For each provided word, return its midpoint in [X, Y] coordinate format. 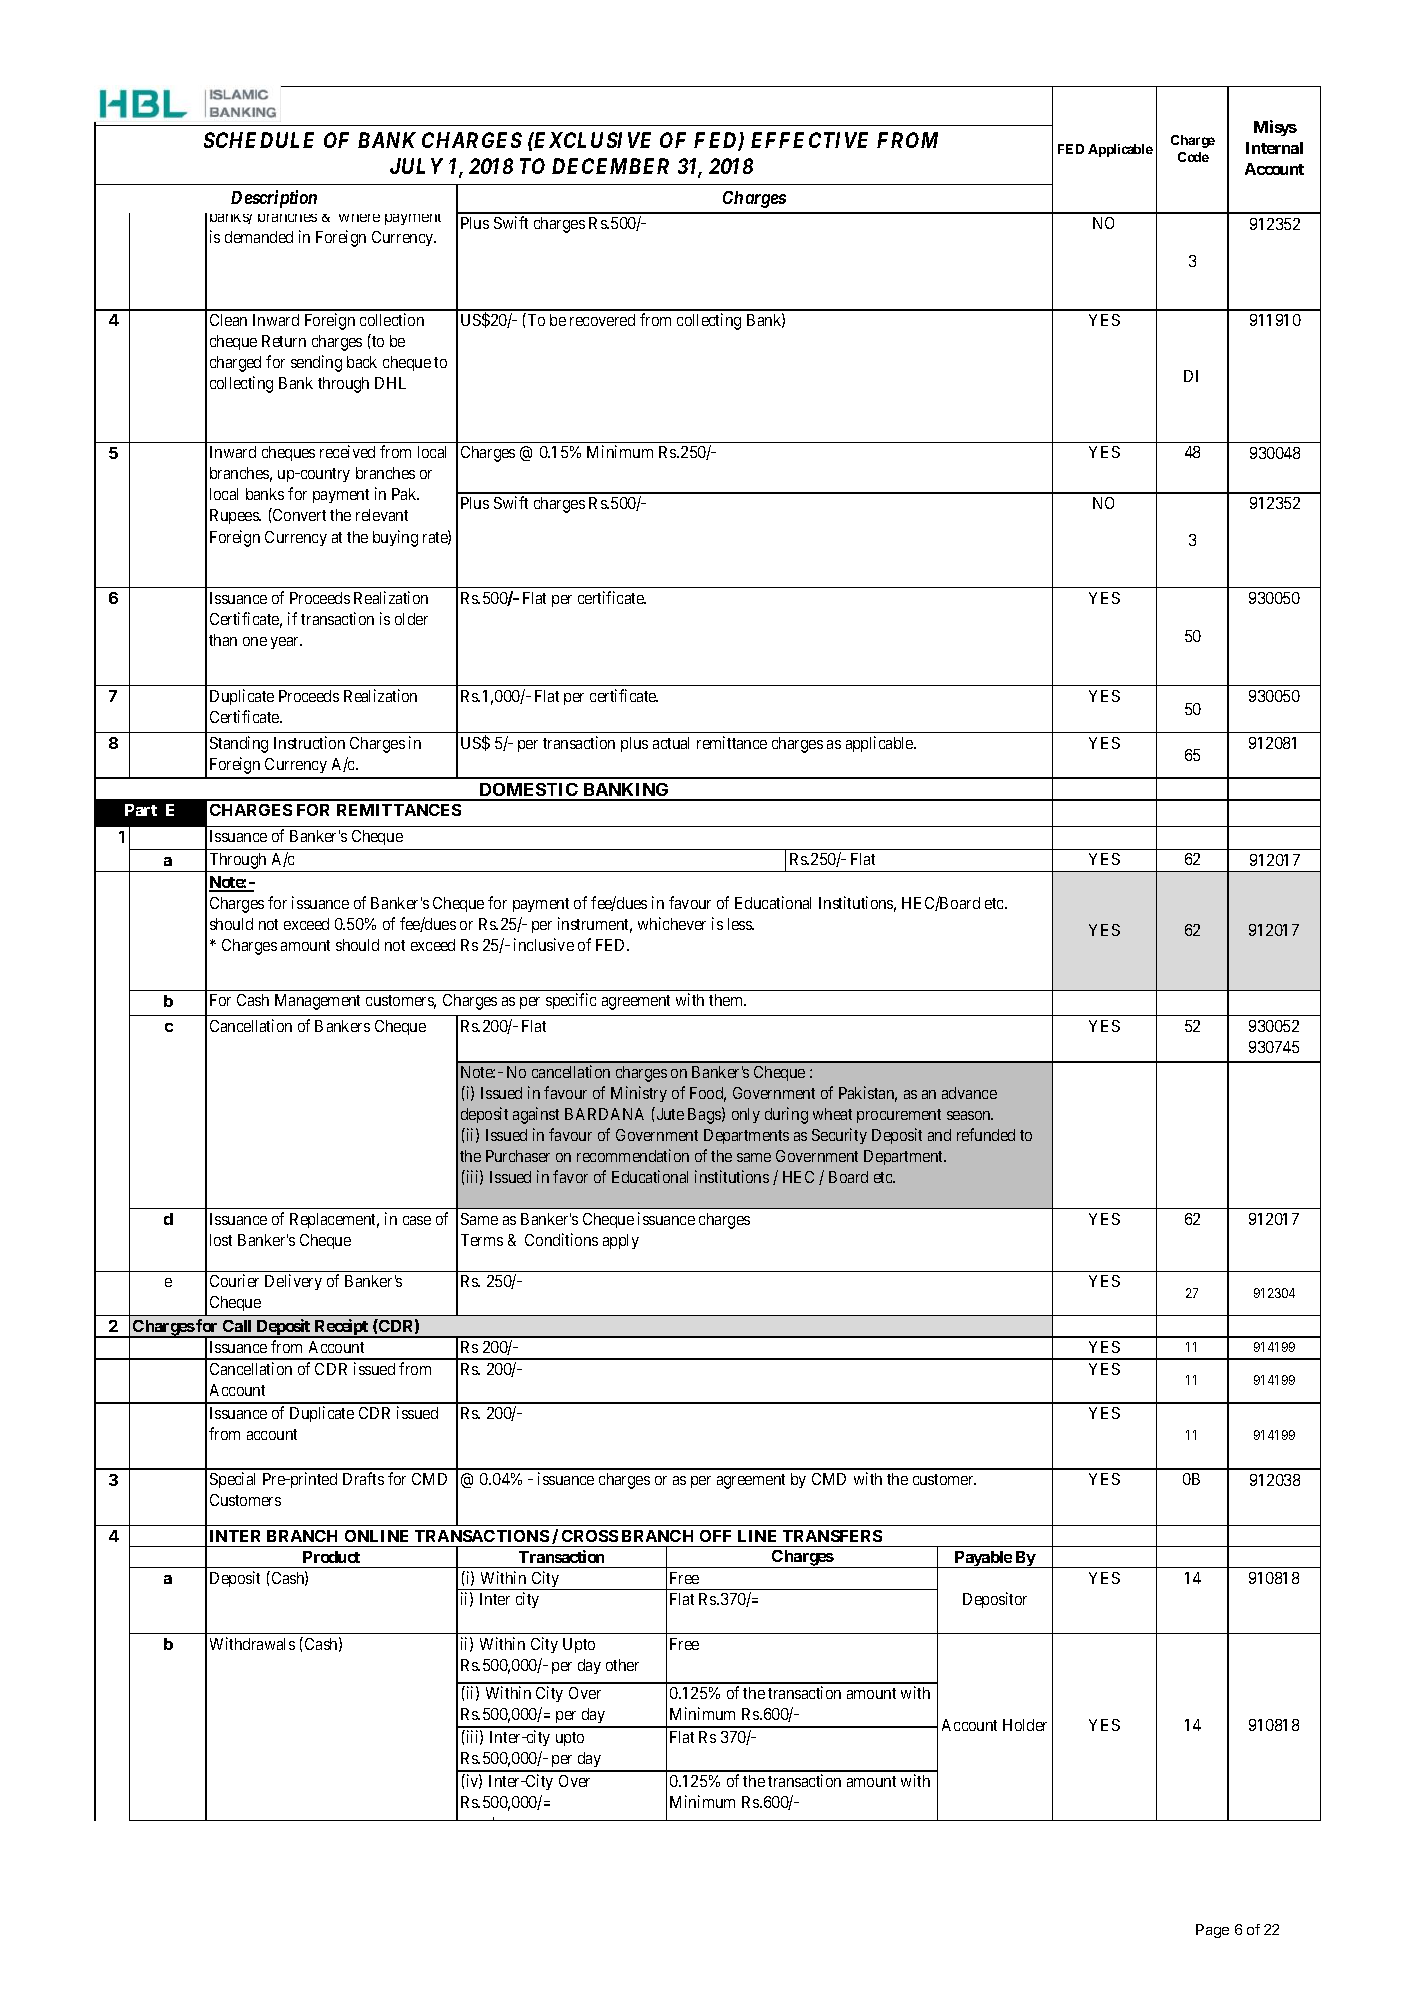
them [727, 1000]
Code [1193, 157]
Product [331, 1557]
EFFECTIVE [809, 140]
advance [969, 1093]
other [622, 1665]
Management [317, 1002]
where [359, 218]
